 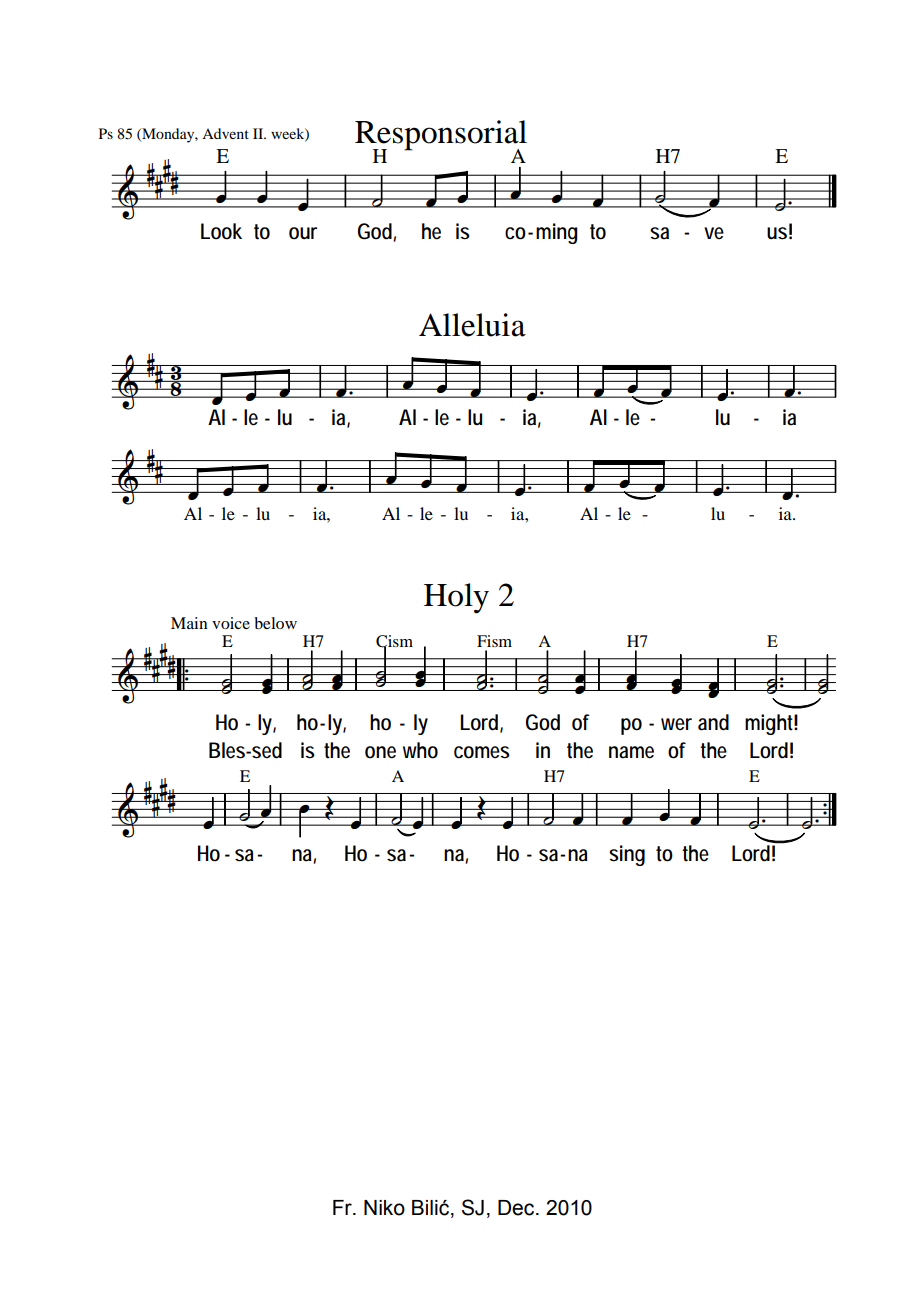 What do you see at coordinates (472, 325) in the screenshot?
I see `Alleluia` at bounding box center [472, 325].
